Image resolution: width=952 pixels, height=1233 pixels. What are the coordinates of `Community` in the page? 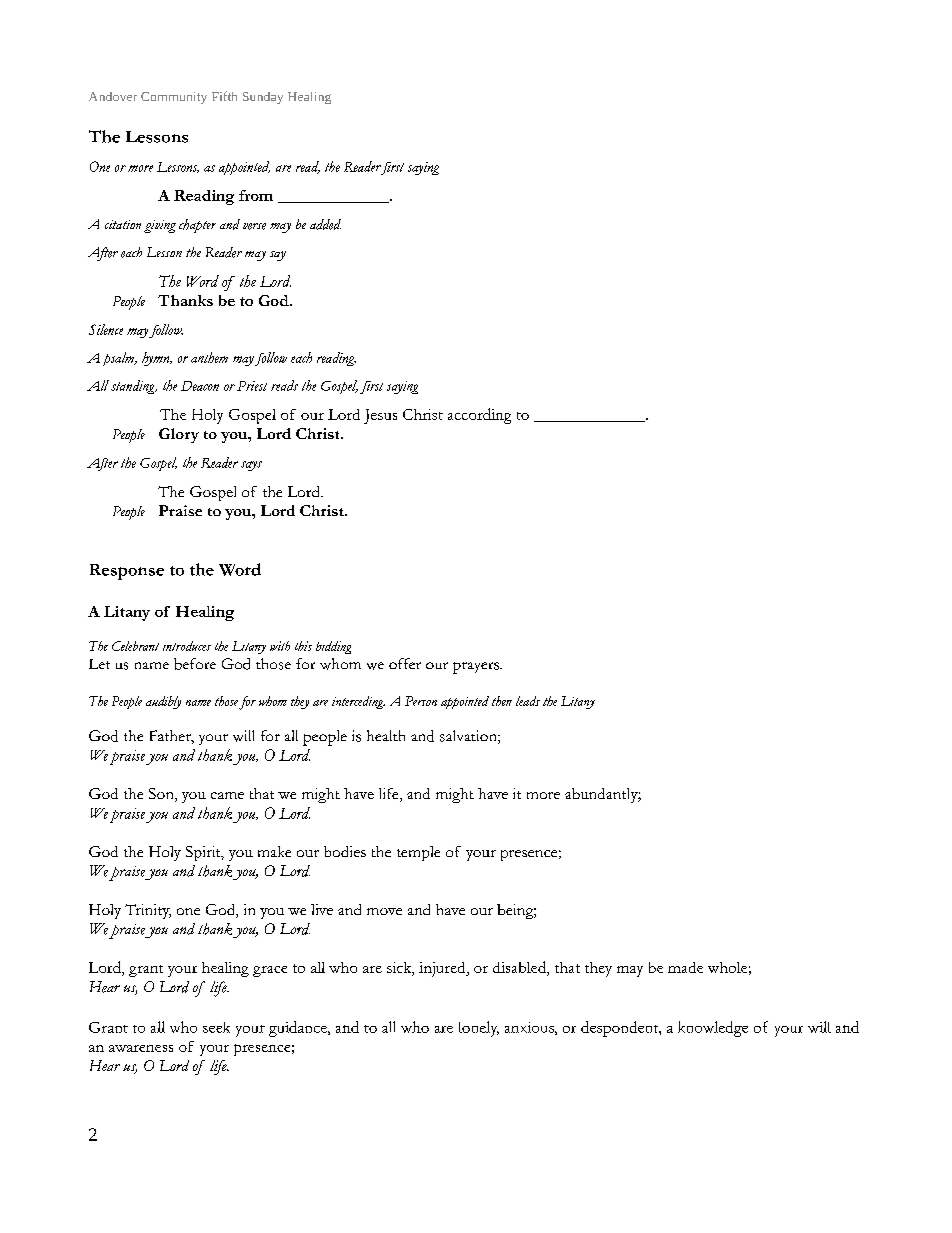 It's located at (174, 98).
